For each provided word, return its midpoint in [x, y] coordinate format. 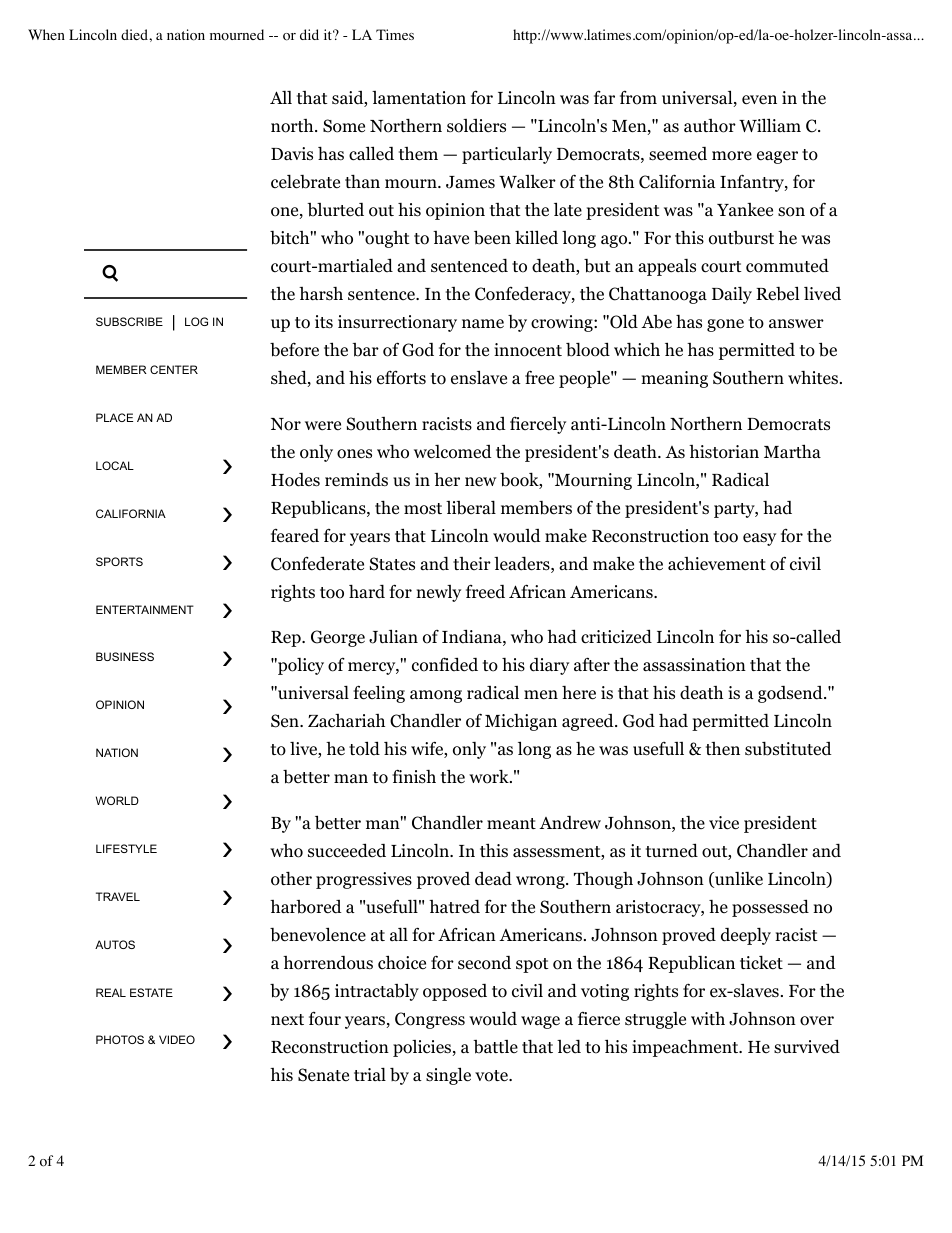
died [135, 34]
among [436, 696]
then [723, 749]
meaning [674, 379]
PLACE [114, 417]
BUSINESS [125, 656]
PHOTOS [120, 1039]
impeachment [686, 1048]
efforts [401, 377]
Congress [430, 1020]
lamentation [419, 98]
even [759, 100]
